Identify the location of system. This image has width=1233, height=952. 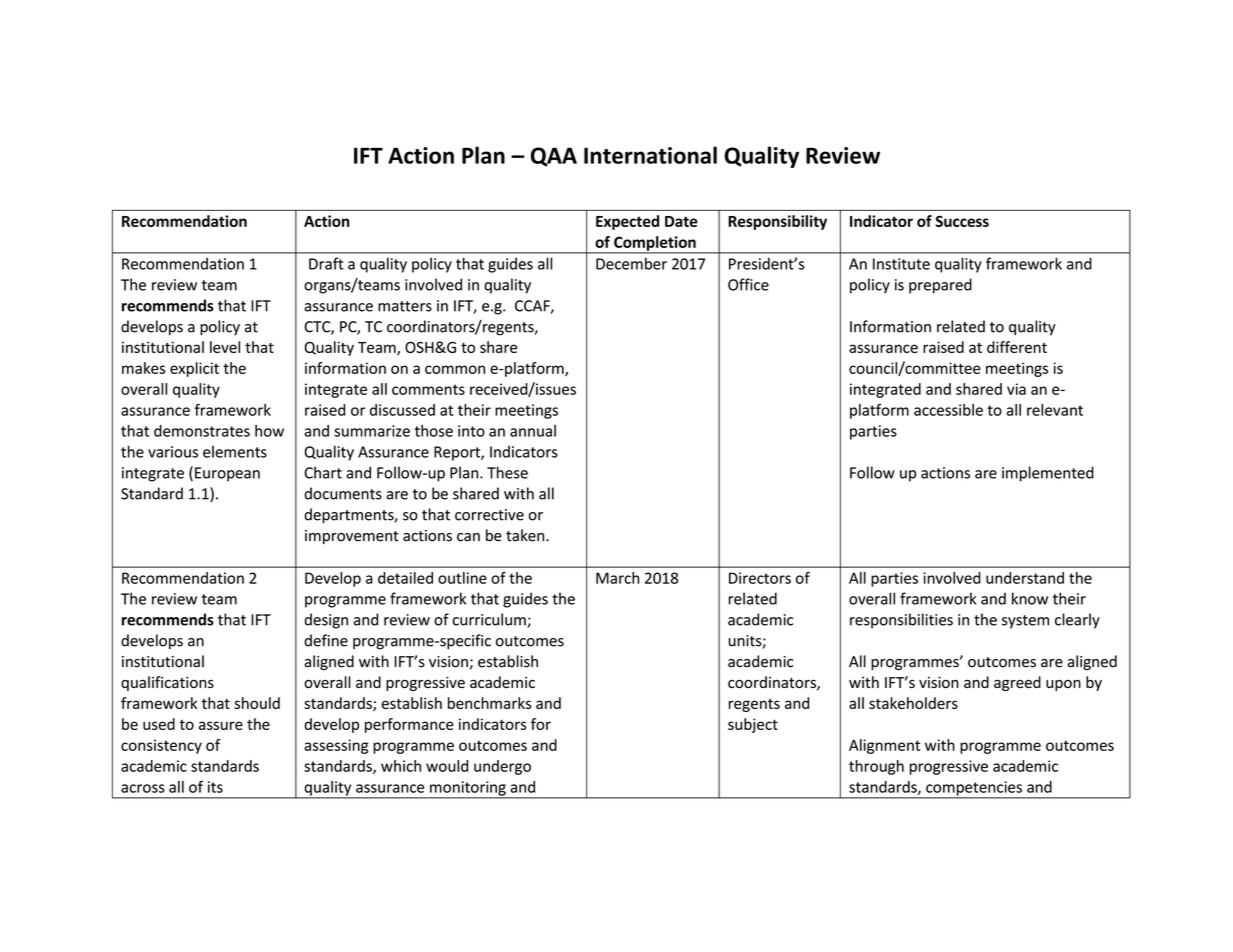
(1025, 622).
